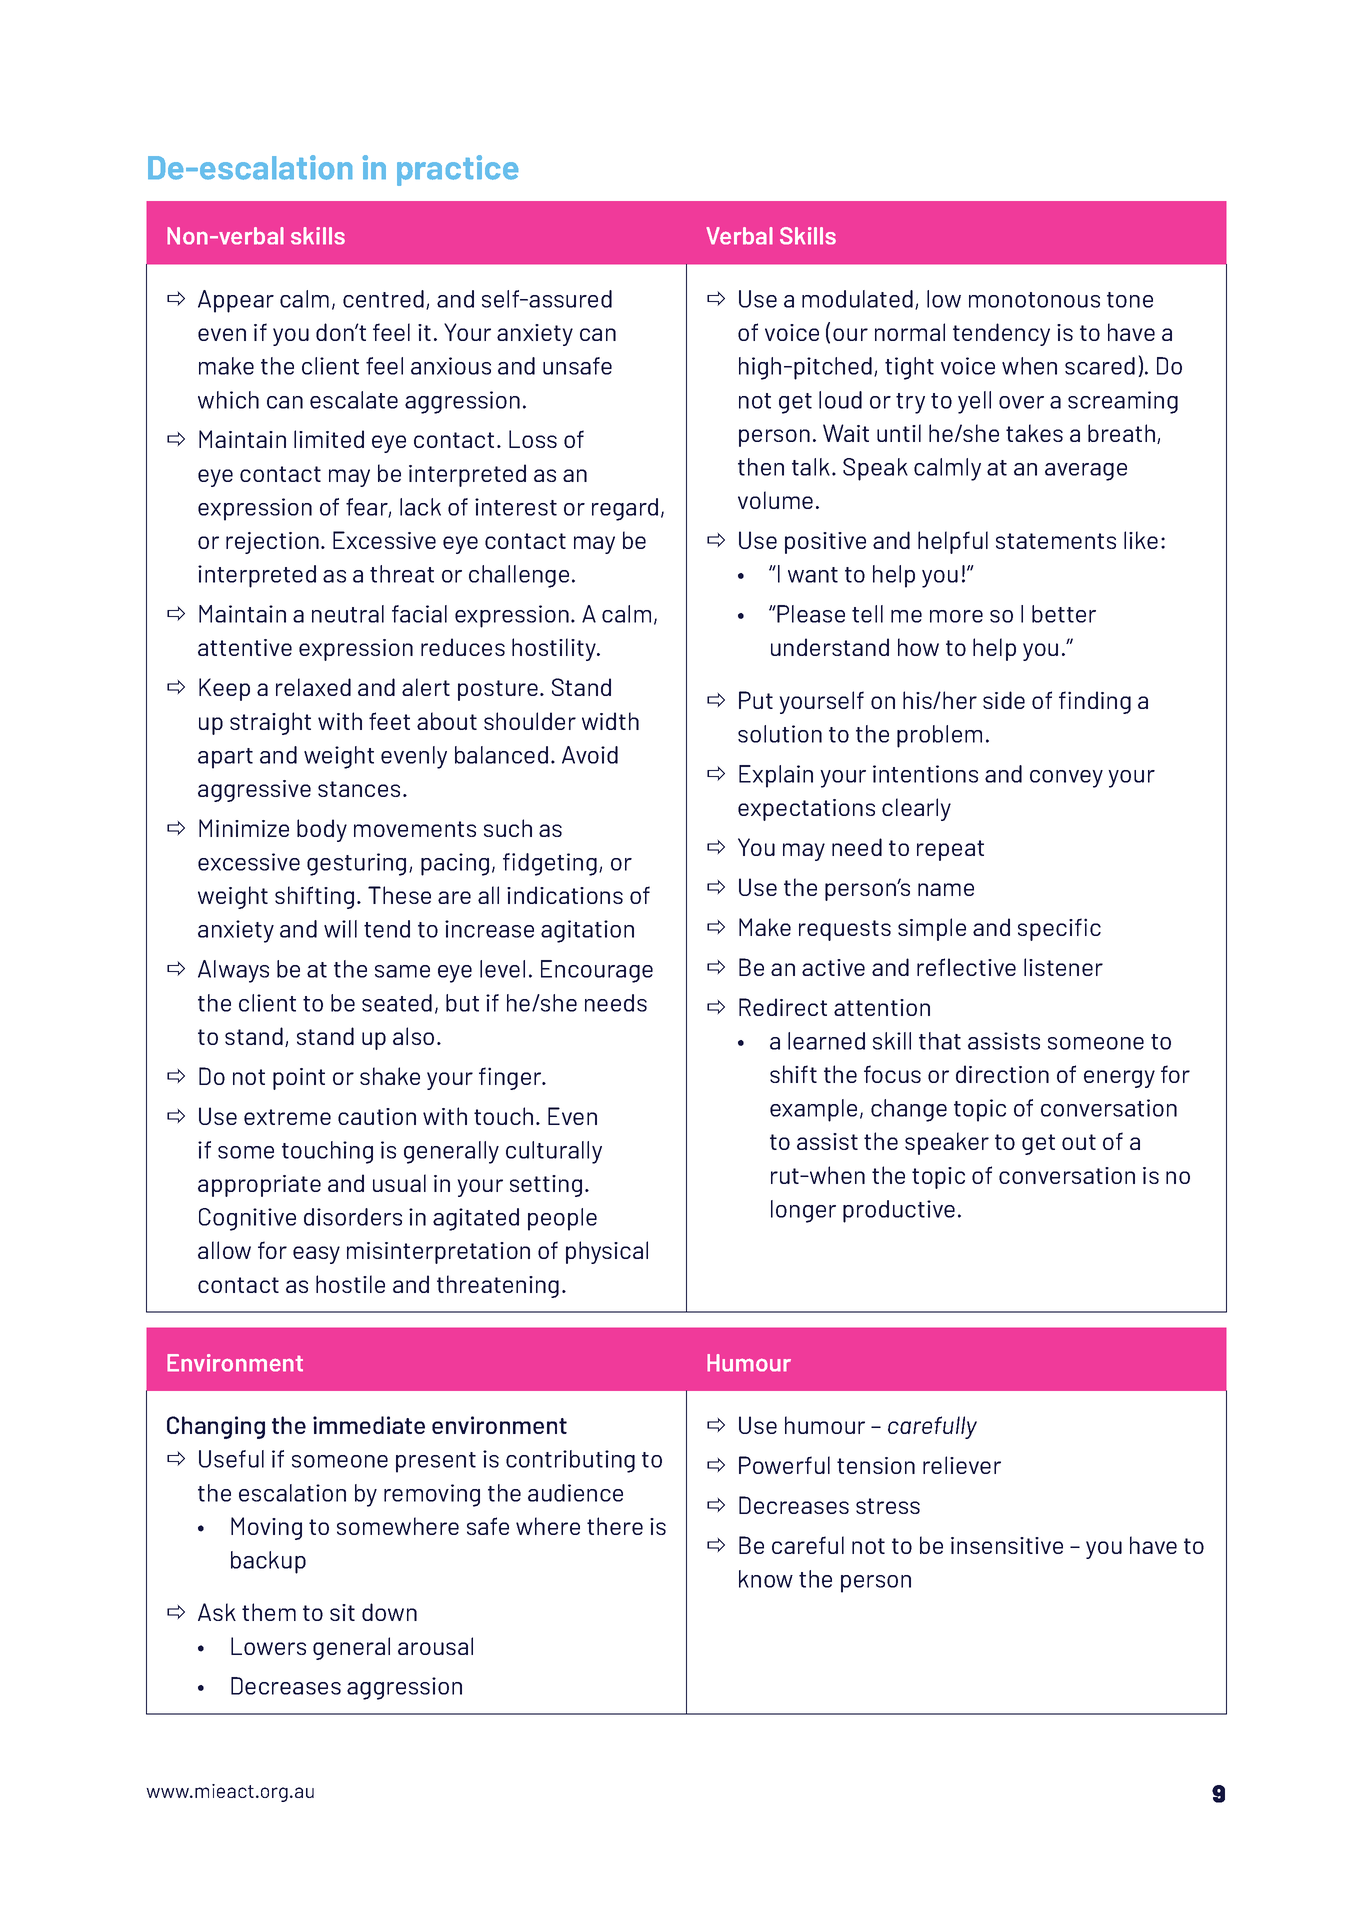 The image size is (1372, 1924). Describe the element at coordinates (607, 1252) in the screenshot. I see `physical` at that location.
